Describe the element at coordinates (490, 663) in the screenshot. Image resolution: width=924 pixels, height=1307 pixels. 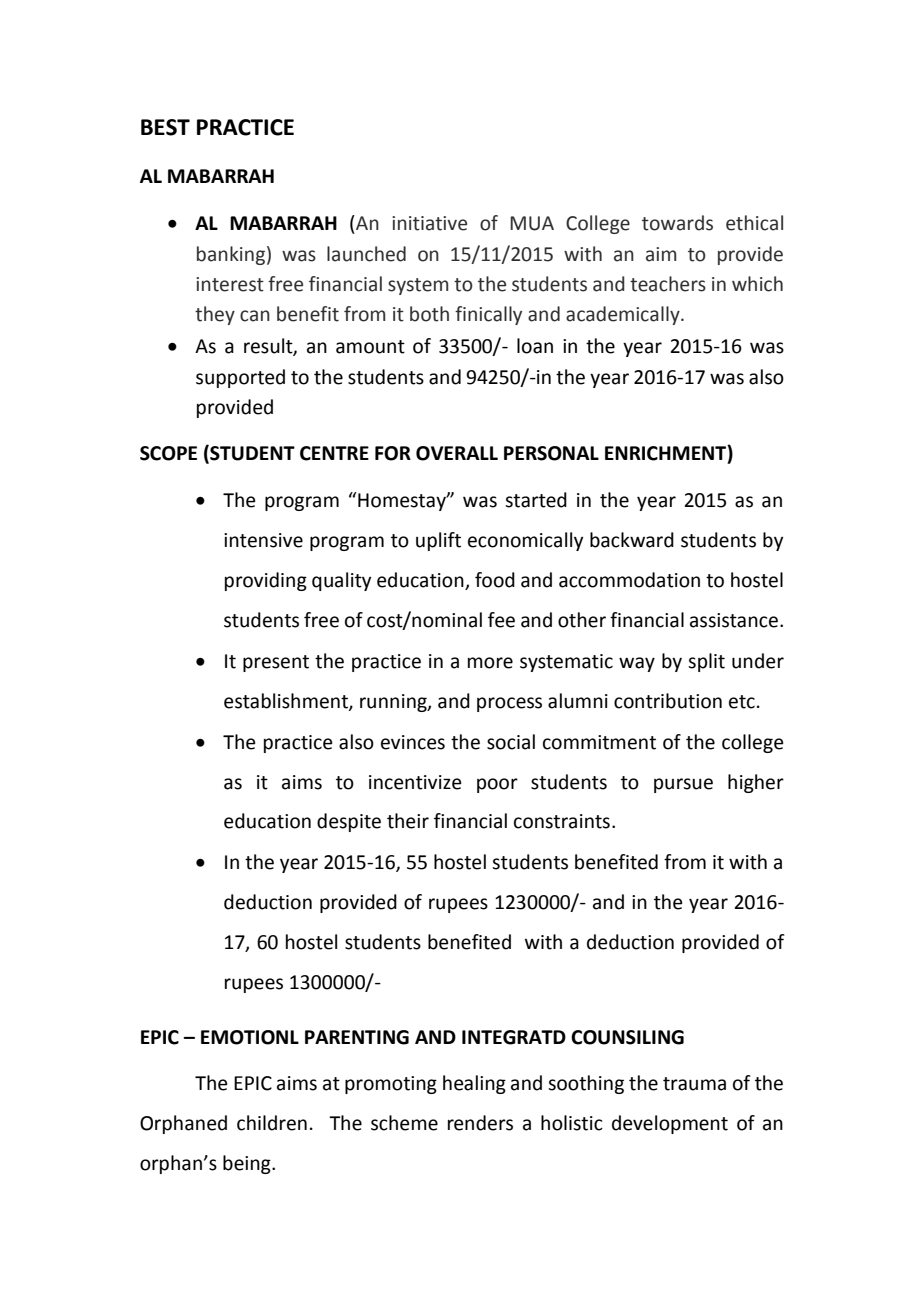
I see `more` at that location.
